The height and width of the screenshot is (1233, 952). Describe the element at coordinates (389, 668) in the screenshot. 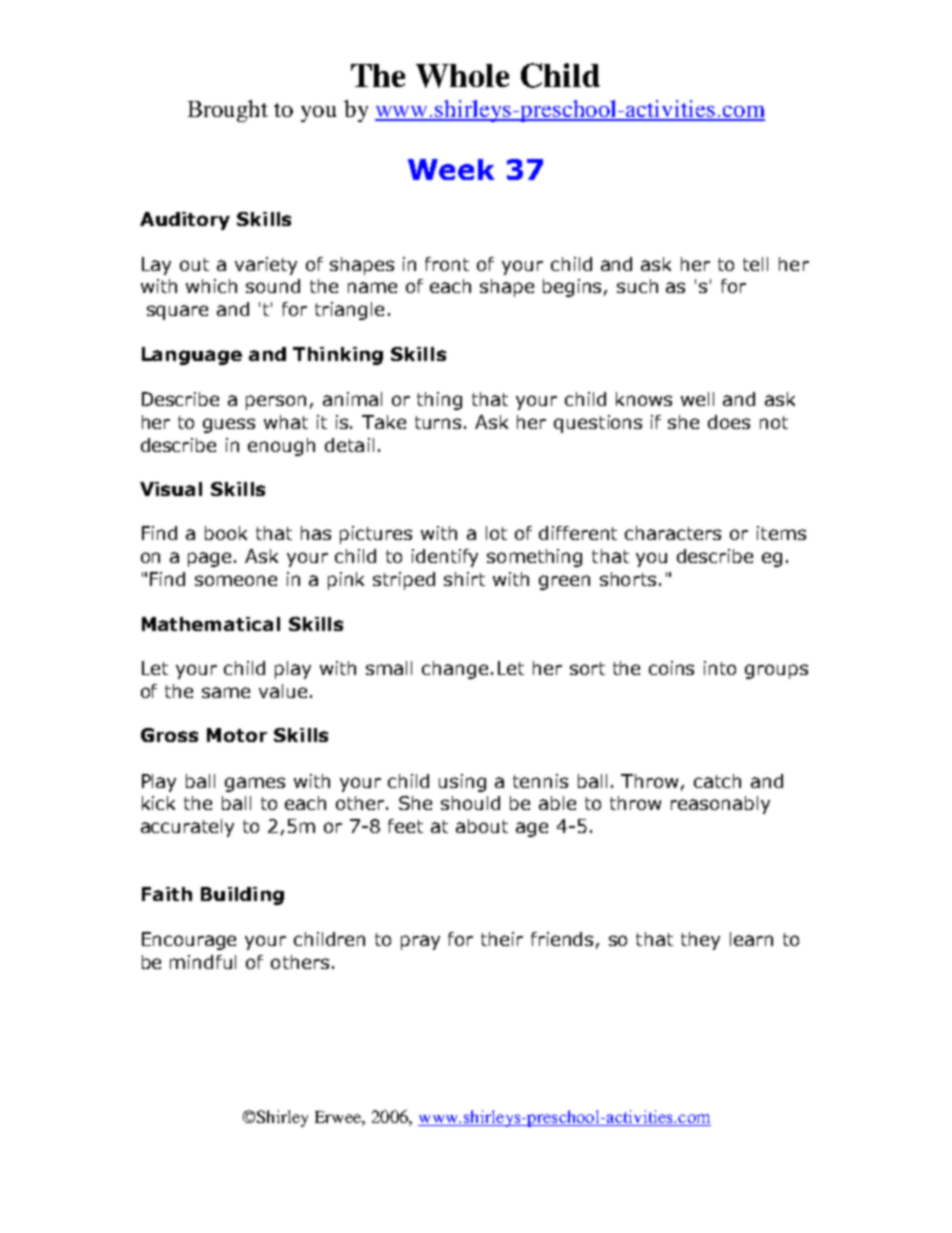

I see `small` at that location.
